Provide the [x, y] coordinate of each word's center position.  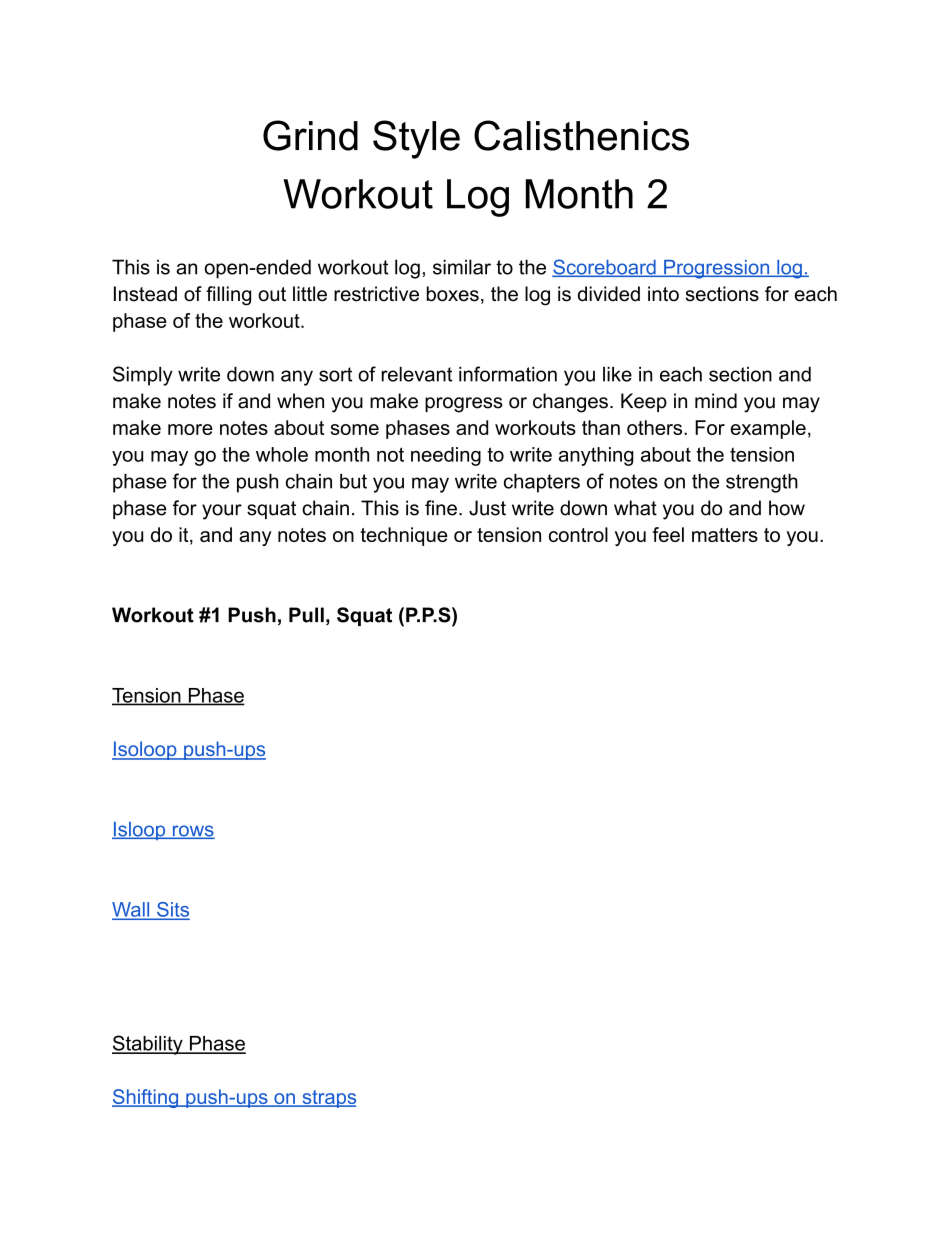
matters [725, 535]
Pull [306, 615]
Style [416, 139]
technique [404, 536]
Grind [310, 135]
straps [328, 1099]
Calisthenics [581, 135]
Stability [148, 1045]
